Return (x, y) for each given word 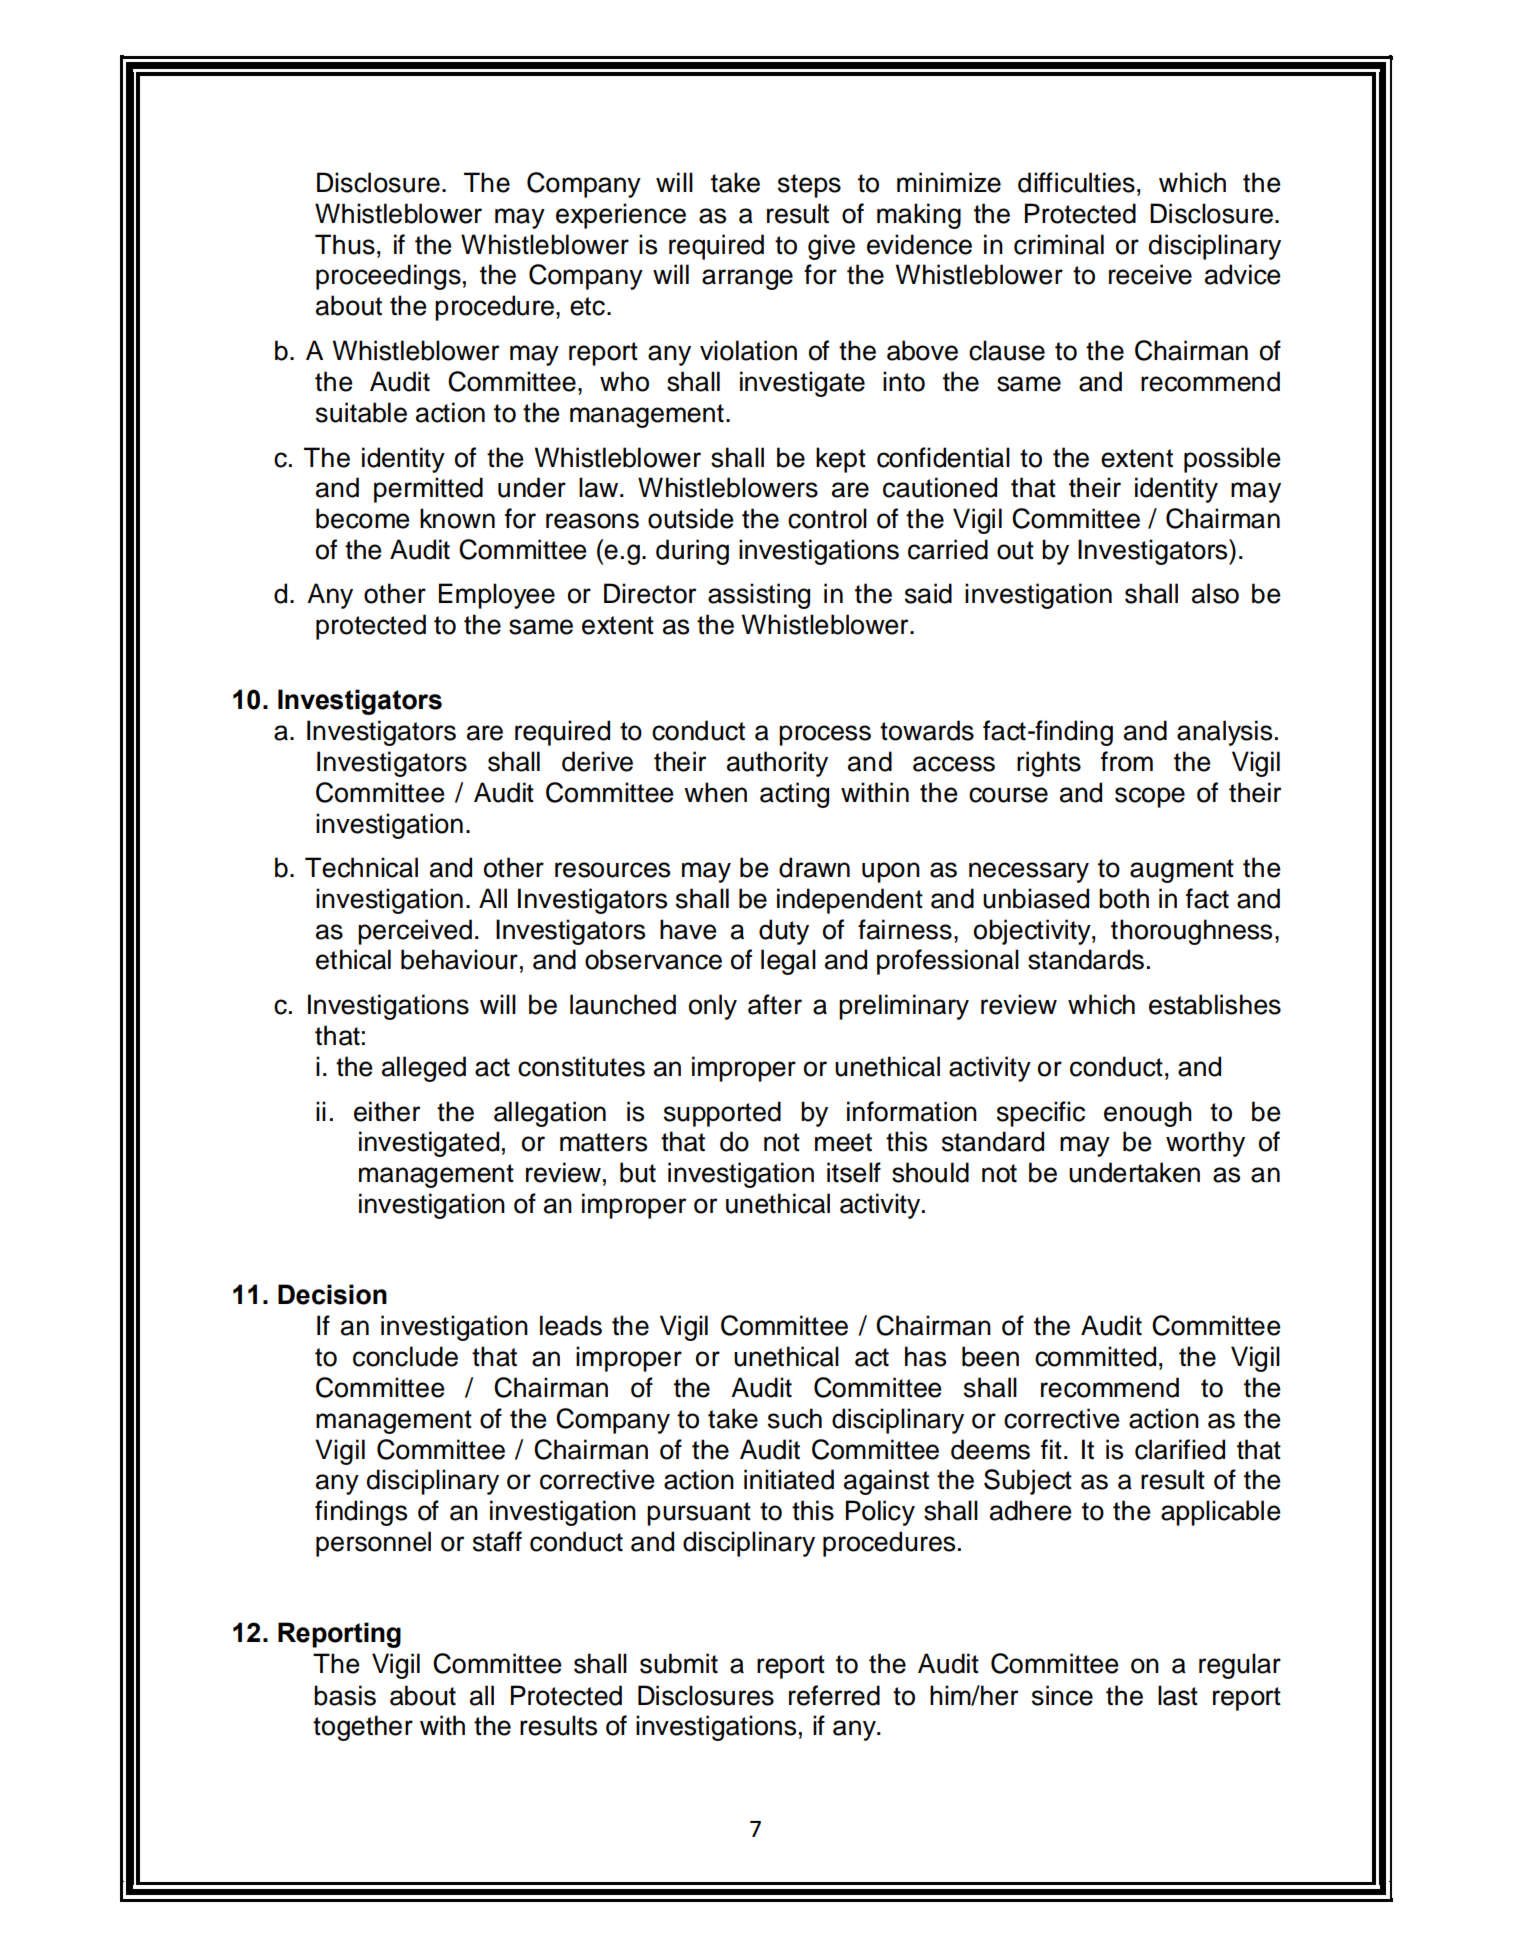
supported (722, 1114)
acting (794, 795)
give (831, 247)
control (827, 518)
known (457, 518)
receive (1150, 274)
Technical (361, 867)
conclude (405, 1356)
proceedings (388, 277)
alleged (424, 1069)
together (363, 1728)
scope (1150, 797)
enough (1148, 1114)
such (795, 1418)
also (1215, 593)
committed (1095, 1356)
